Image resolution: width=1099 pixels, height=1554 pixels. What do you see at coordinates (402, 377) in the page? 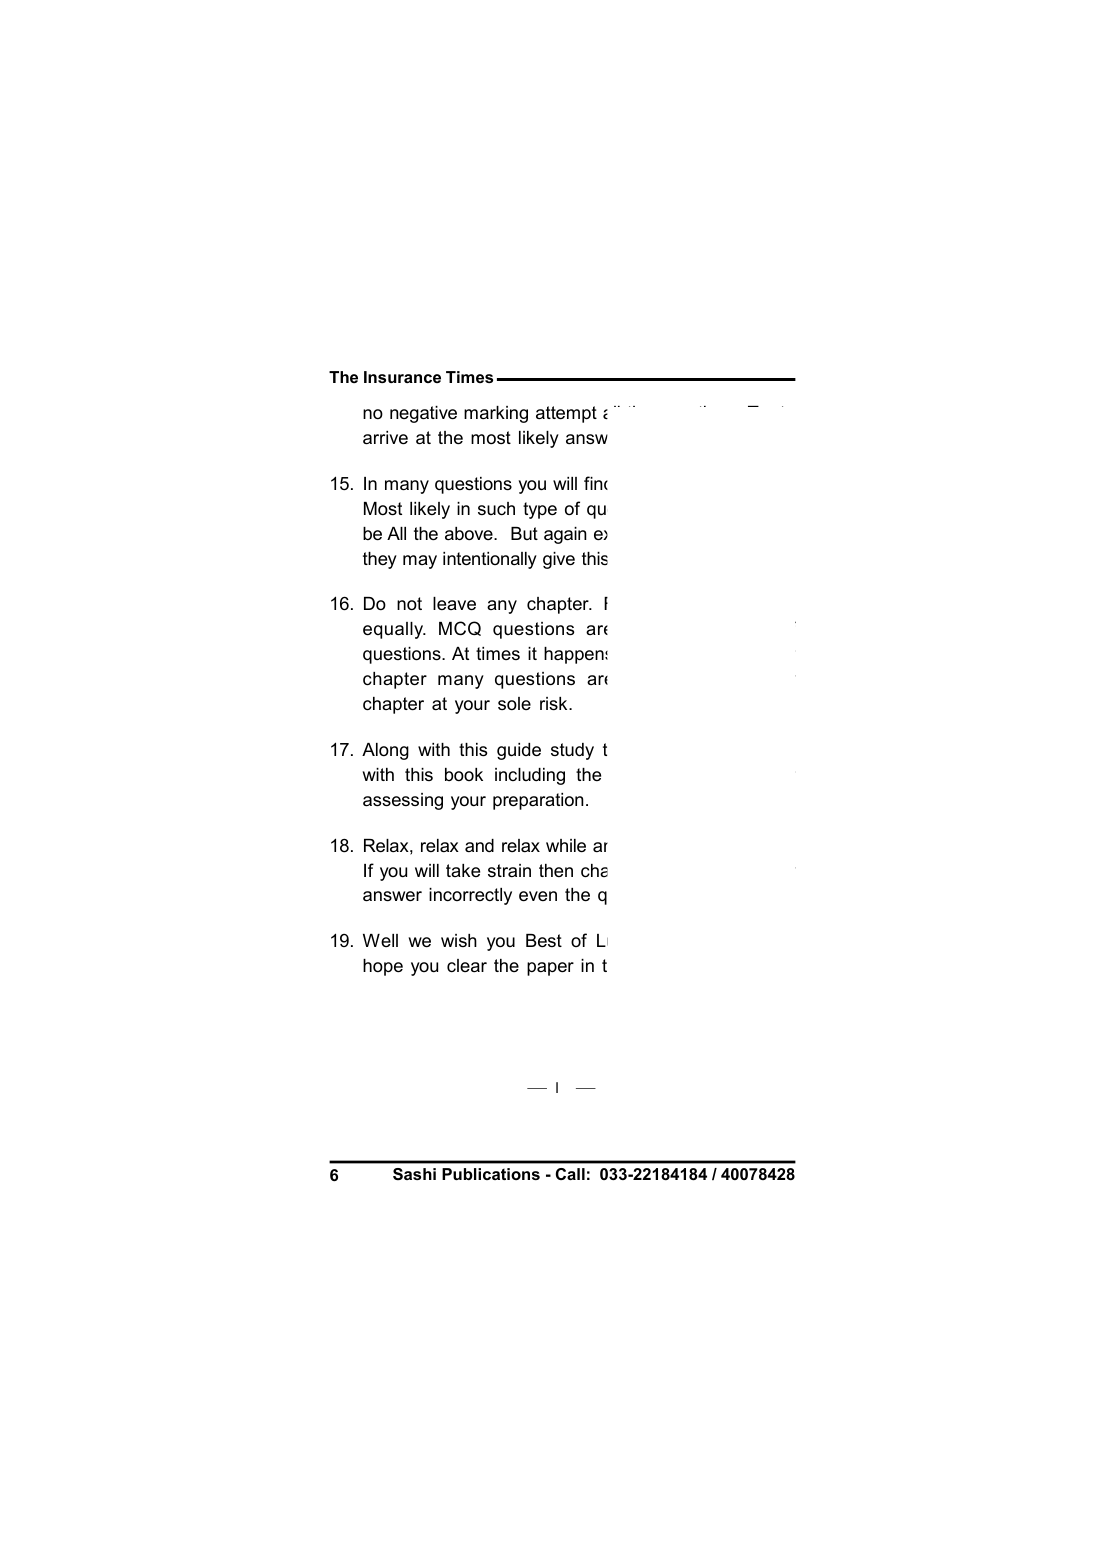
I see `Insurance` at bounding box center [402, 377].
